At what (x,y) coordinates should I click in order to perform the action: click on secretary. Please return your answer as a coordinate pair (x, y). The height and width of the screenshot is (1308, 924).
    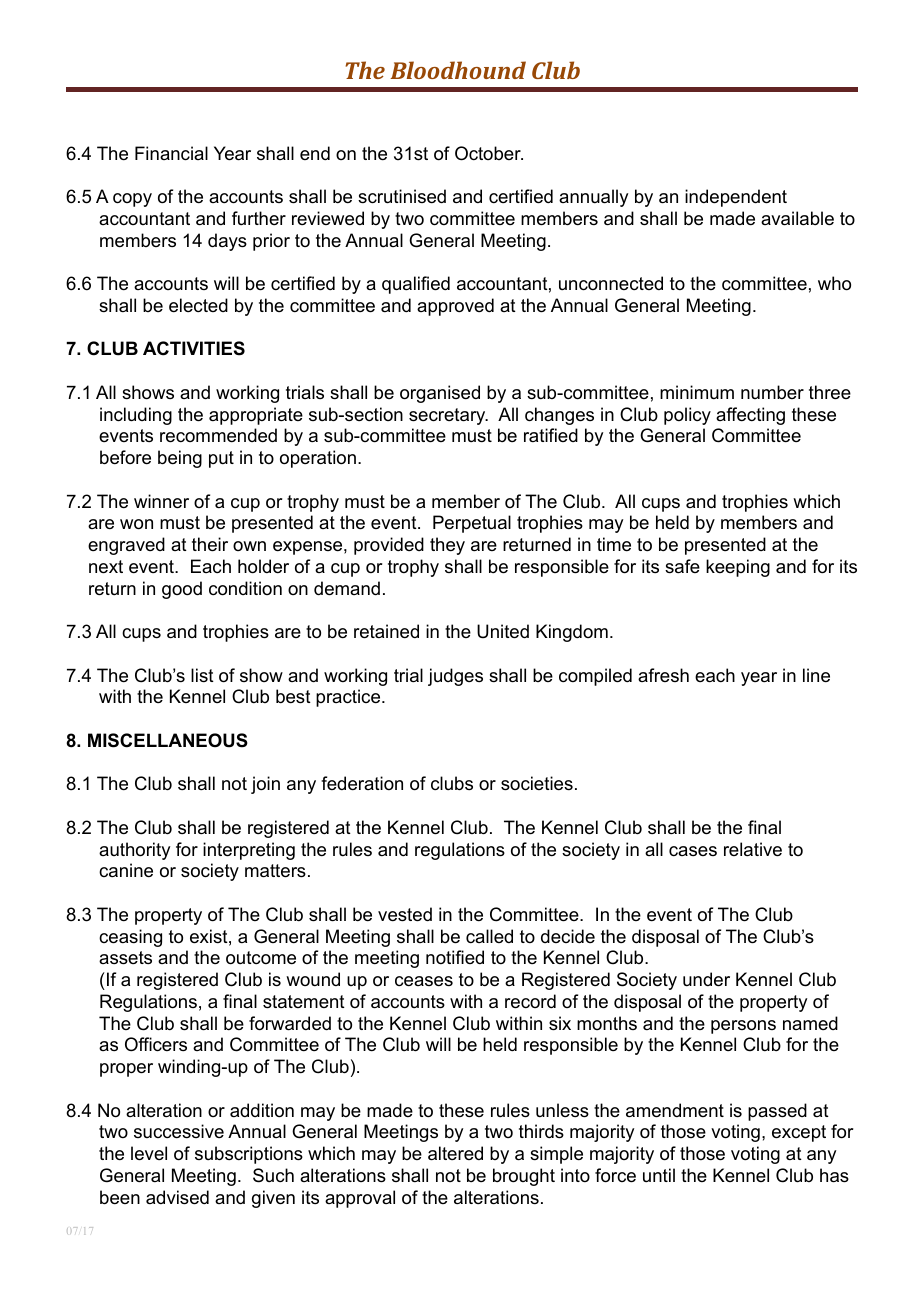
    Looking at the image, I should click on (448, 416).
